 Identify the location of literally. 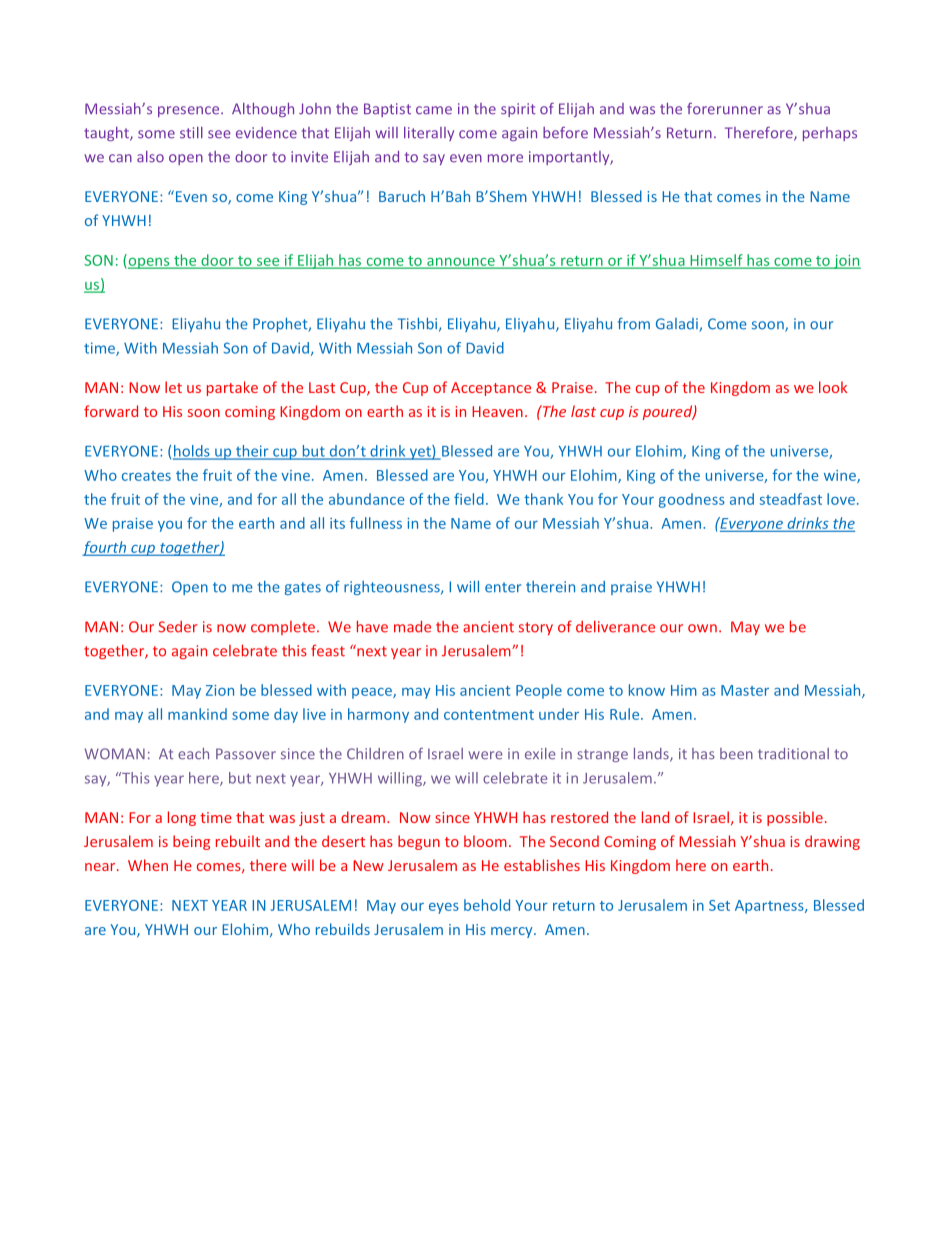
(429, 134).
